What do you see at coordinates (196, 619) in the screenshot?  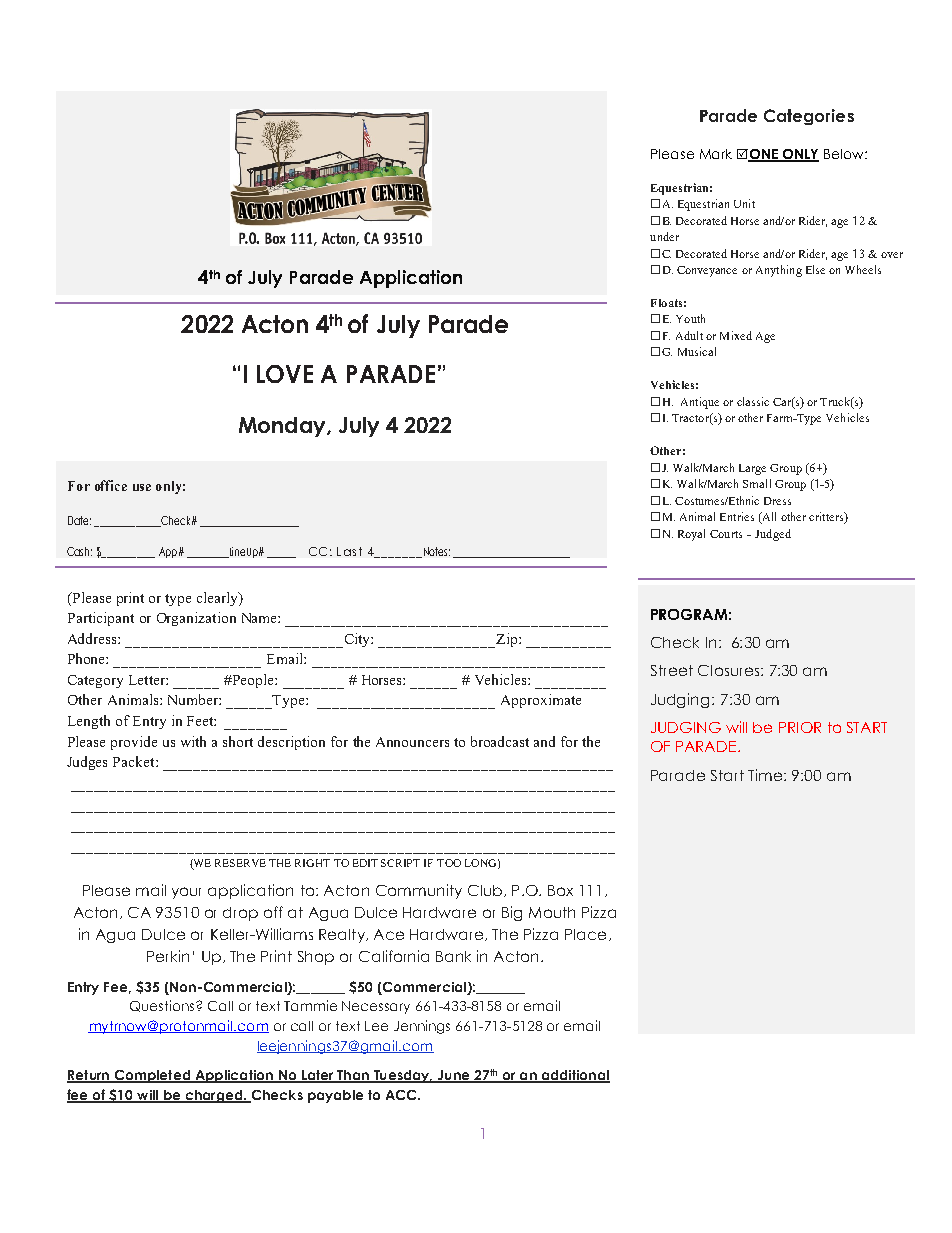 I see `Organization` at bounding box center [196, 619].
